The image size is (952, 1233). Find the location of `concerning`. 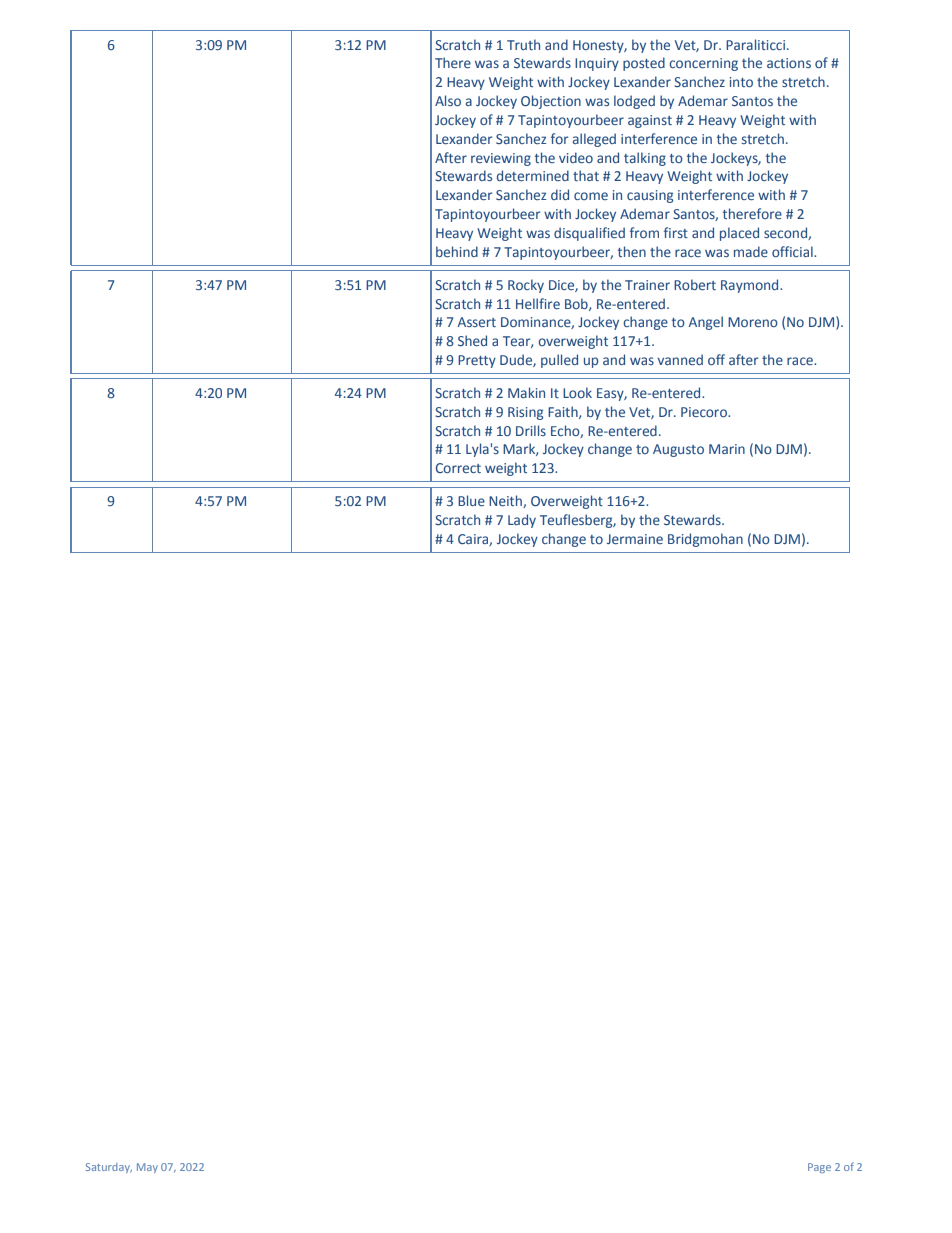

concerning is located at coordinates (703, 64).
